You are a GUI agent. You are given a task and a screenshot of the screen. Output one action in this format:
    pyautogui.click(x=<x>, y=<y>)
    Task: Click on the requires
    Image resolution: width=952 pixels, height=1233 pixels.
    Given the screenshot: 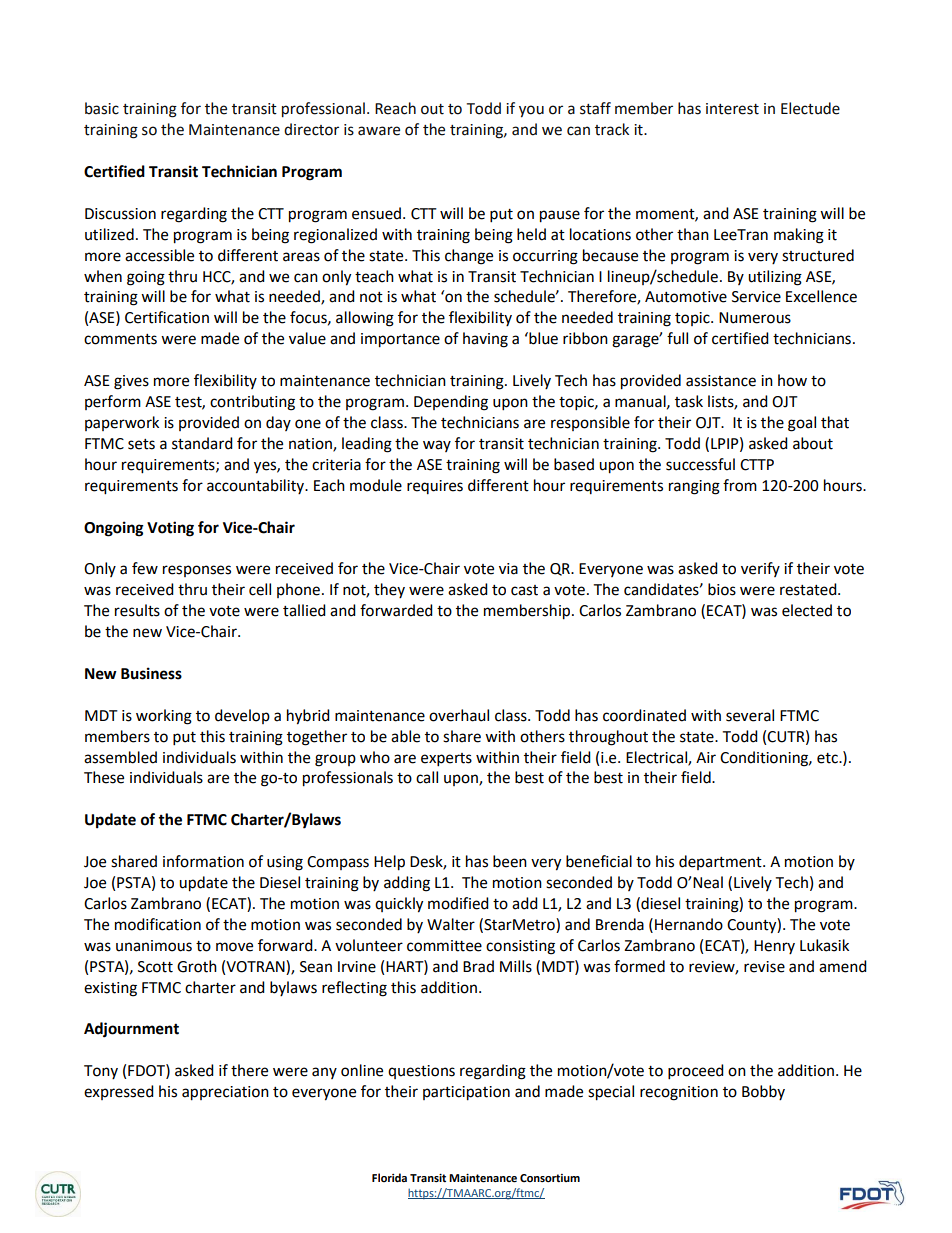 What is the action you would take?
    pyautogui.click(x=435, y=487)
